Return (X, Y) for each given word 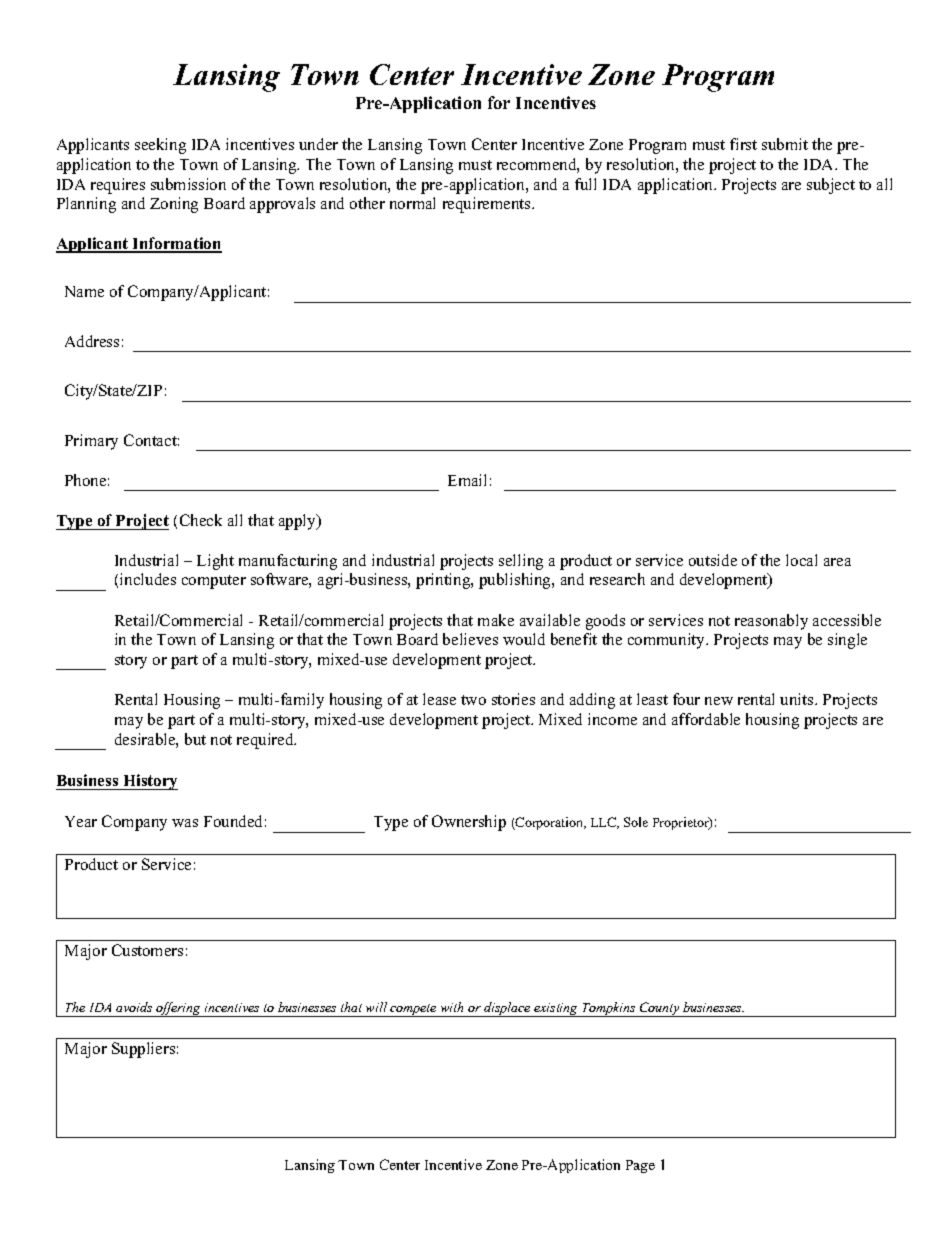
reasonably (771, 622)
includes (148, 579)
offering (178, 1009)
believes (470, 639)
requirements (488, 205)
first (743, 144)
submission (188, 184)
